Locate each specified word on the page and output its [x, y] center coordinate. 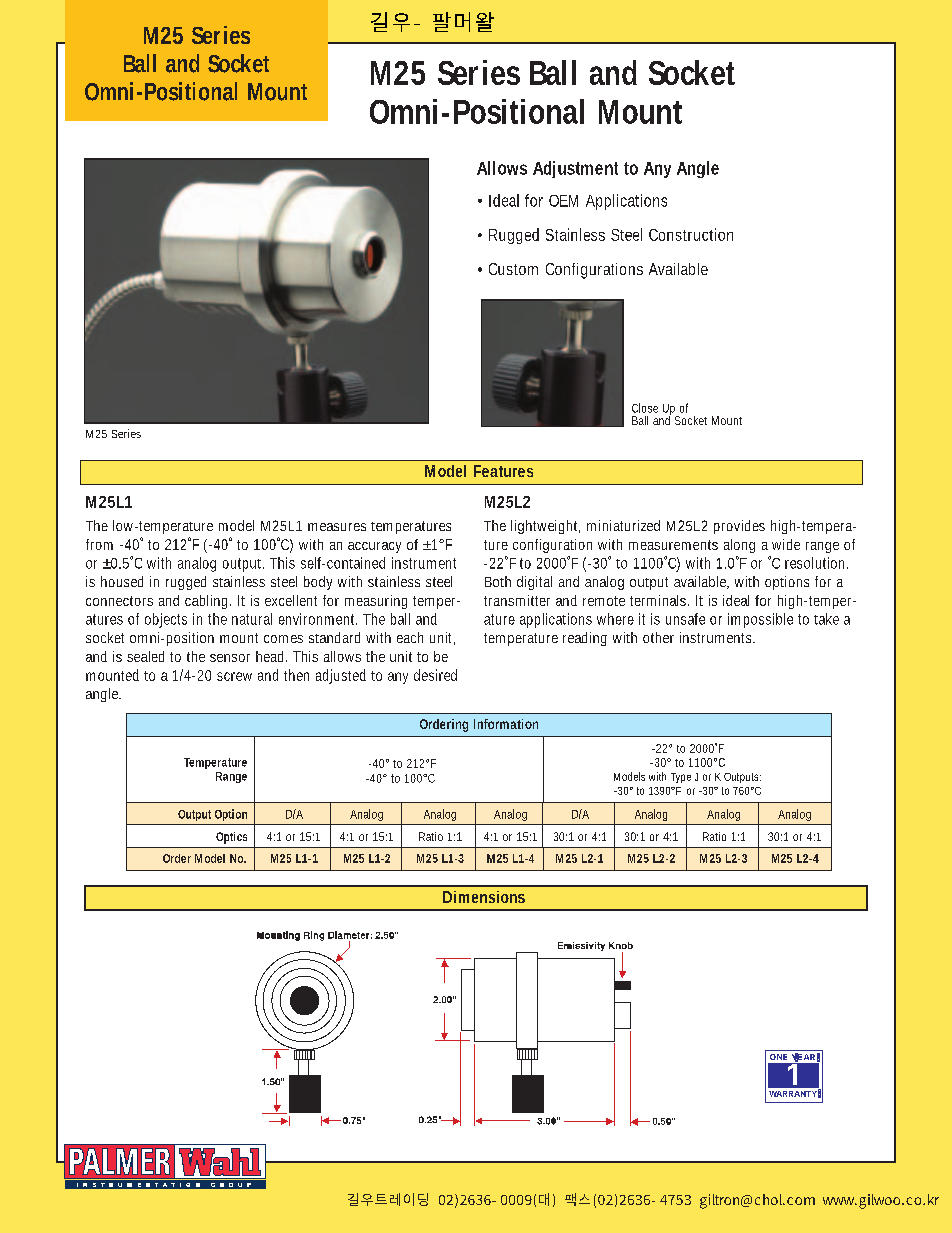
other [658, 637]
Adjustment [575, 169]
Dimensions [484, 897]
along [739, 546]
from [99, 544]
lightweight [545, 527]
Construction [691, 234]
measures [337, 527]
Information [506, 724]
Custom [513, 269]
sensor [230, 658]
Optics [231, 838]
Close [645, 408]
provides [739, 527]
